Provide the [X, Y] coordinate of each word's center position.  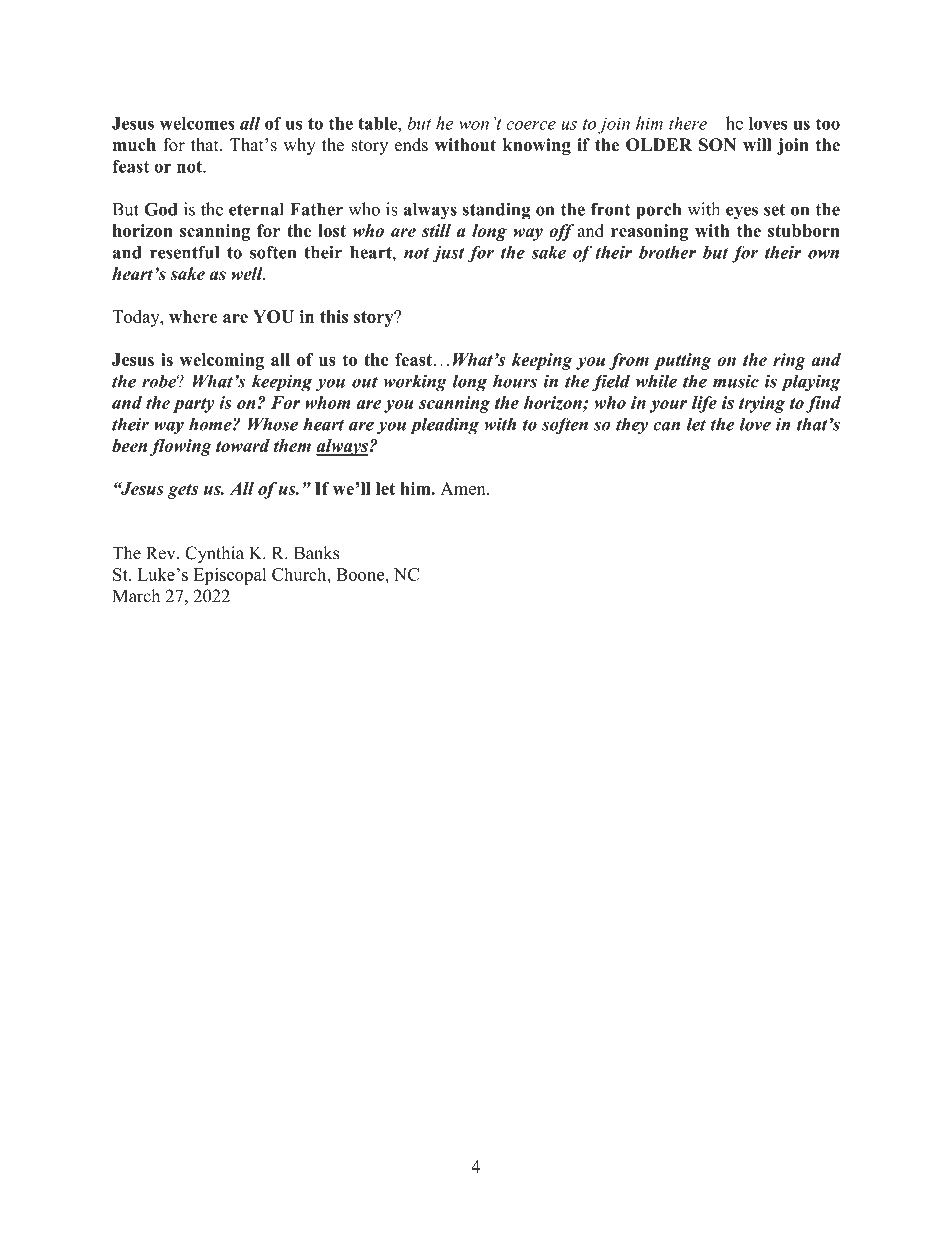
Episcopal [230, 576]
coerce [531, 125]
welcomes [197, 123]
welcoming [221, 361]
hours [515, 381]
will [757, 144]
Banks [316, 553]
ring [789, 361]
